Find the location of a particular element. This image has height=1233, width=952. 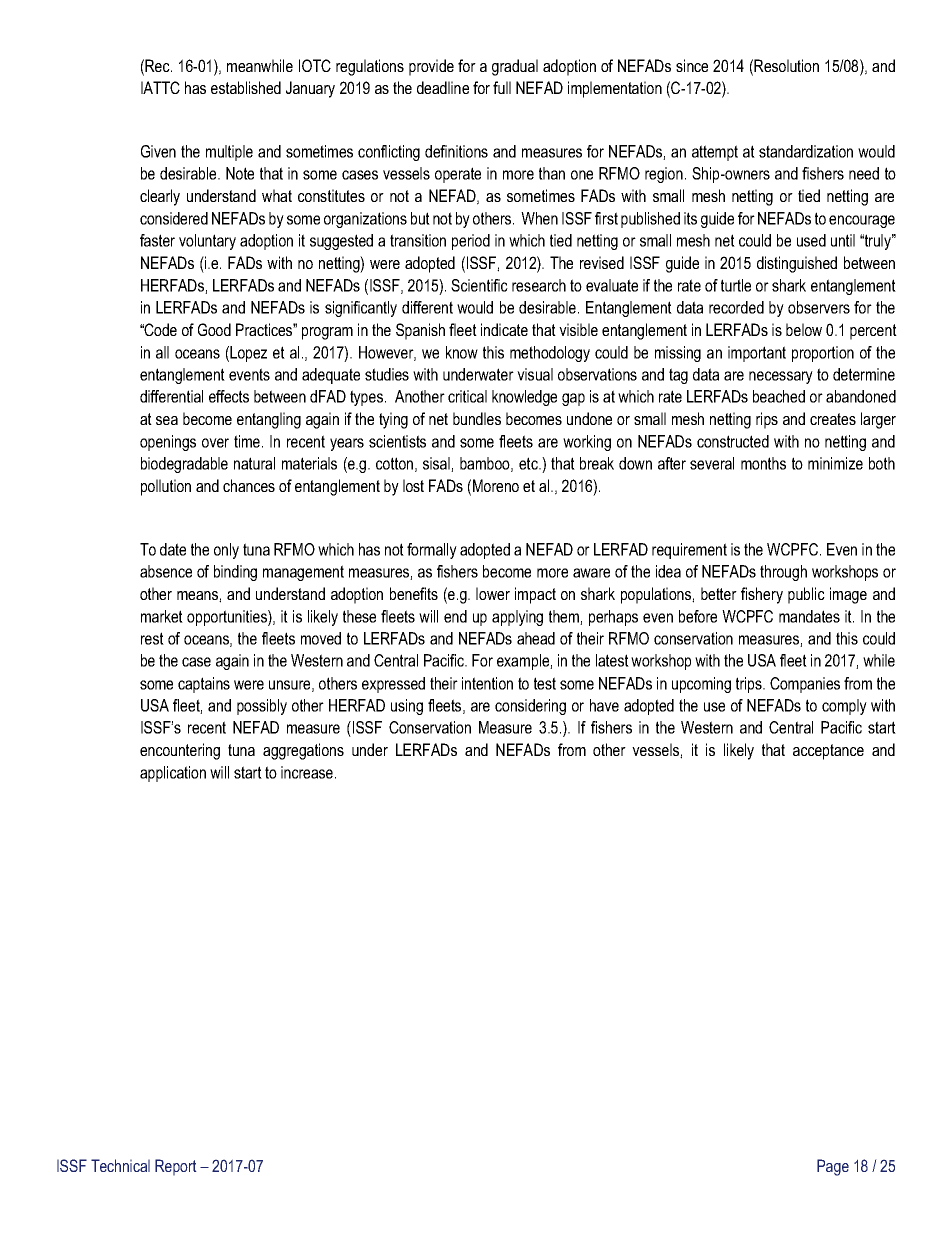

over is located at coordinates (215, 443).
